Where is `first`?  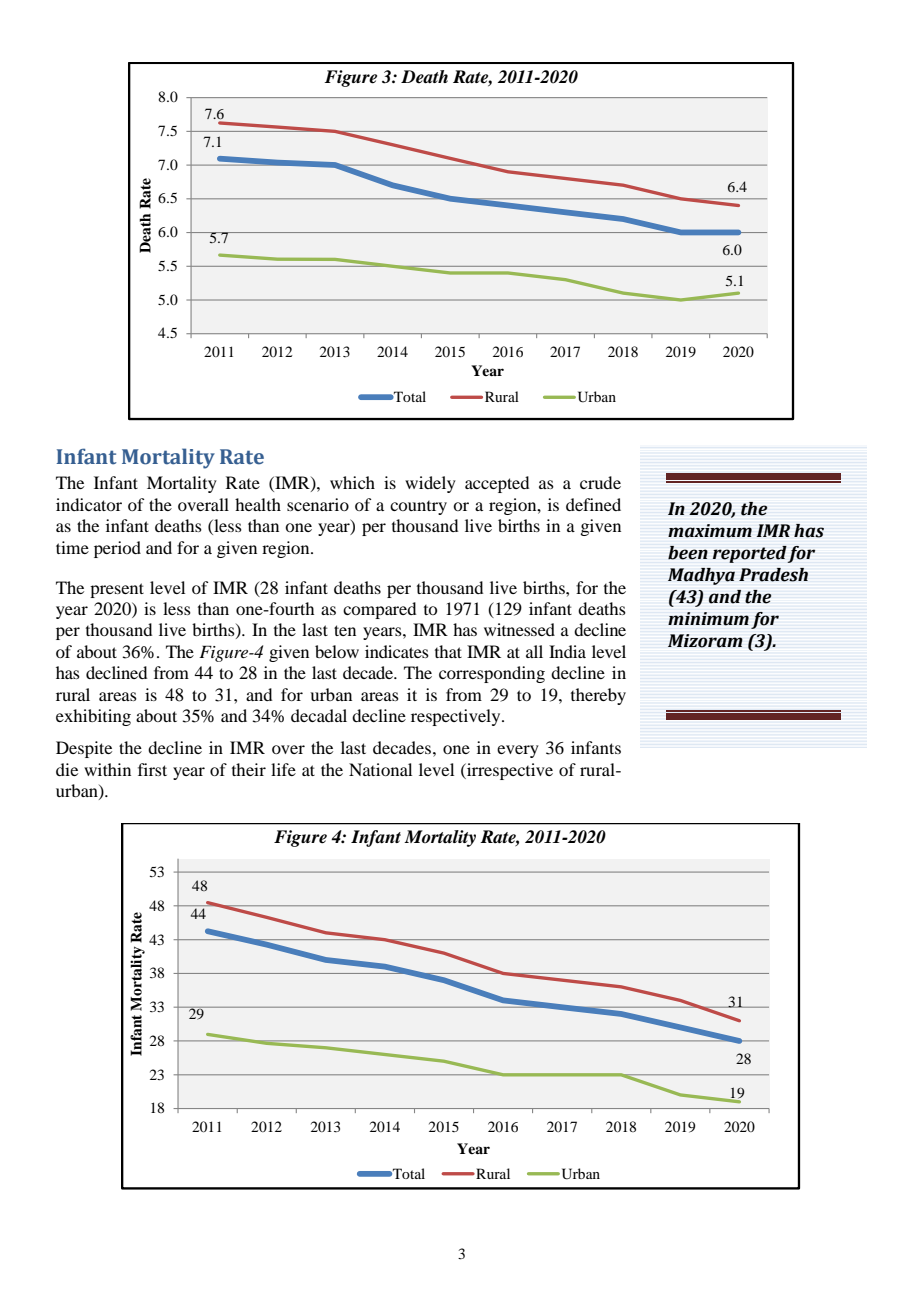
first is located at coordinates (152, 769).
